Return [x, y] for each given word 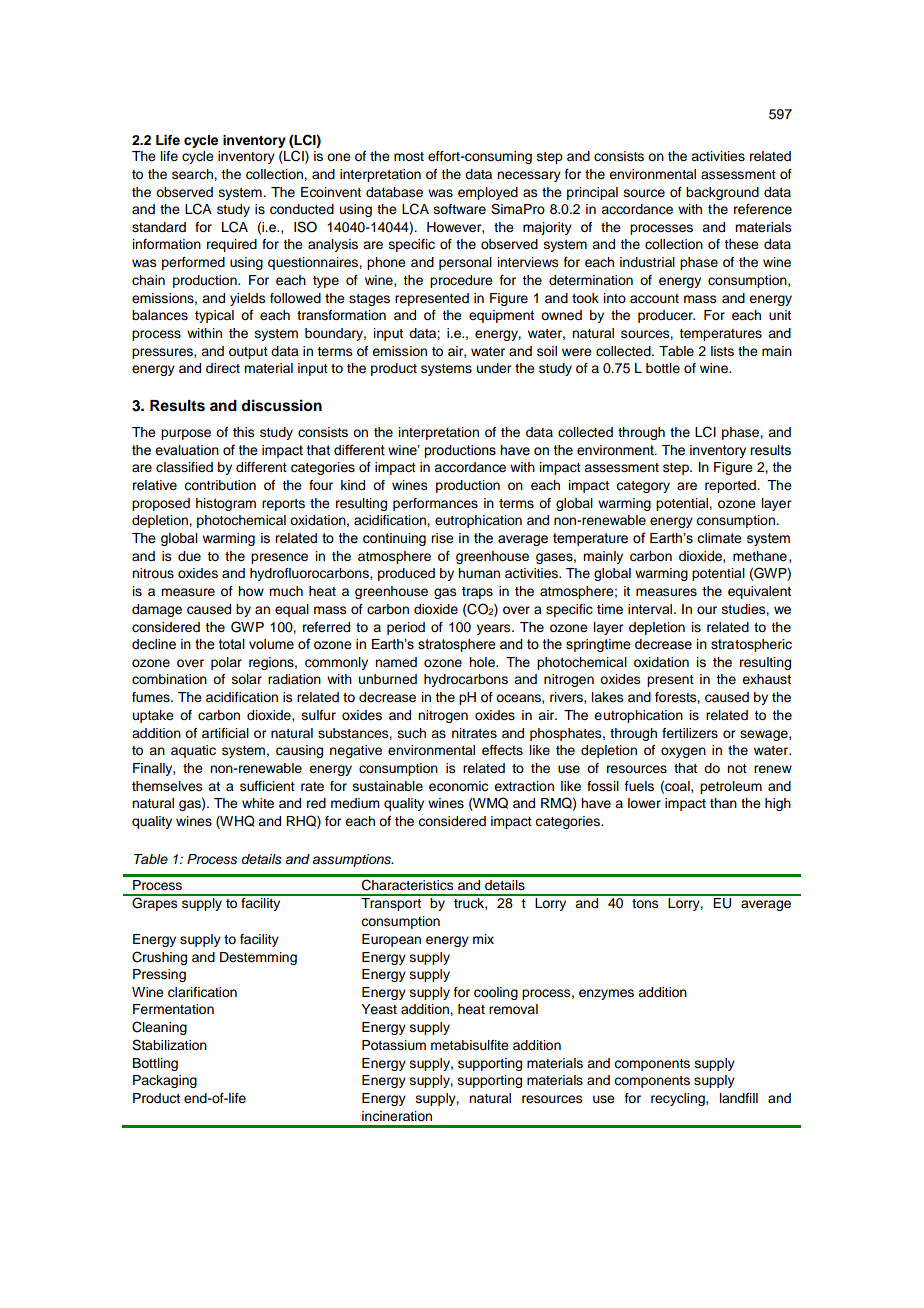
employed [488, 193]
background [722, 193]
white [258, 803]
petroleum [731, 787]
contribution [220, 485]
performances [435, 504]
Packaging [165, 1081]
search [193, 174]
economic [458, 786]
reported [731, 486]
